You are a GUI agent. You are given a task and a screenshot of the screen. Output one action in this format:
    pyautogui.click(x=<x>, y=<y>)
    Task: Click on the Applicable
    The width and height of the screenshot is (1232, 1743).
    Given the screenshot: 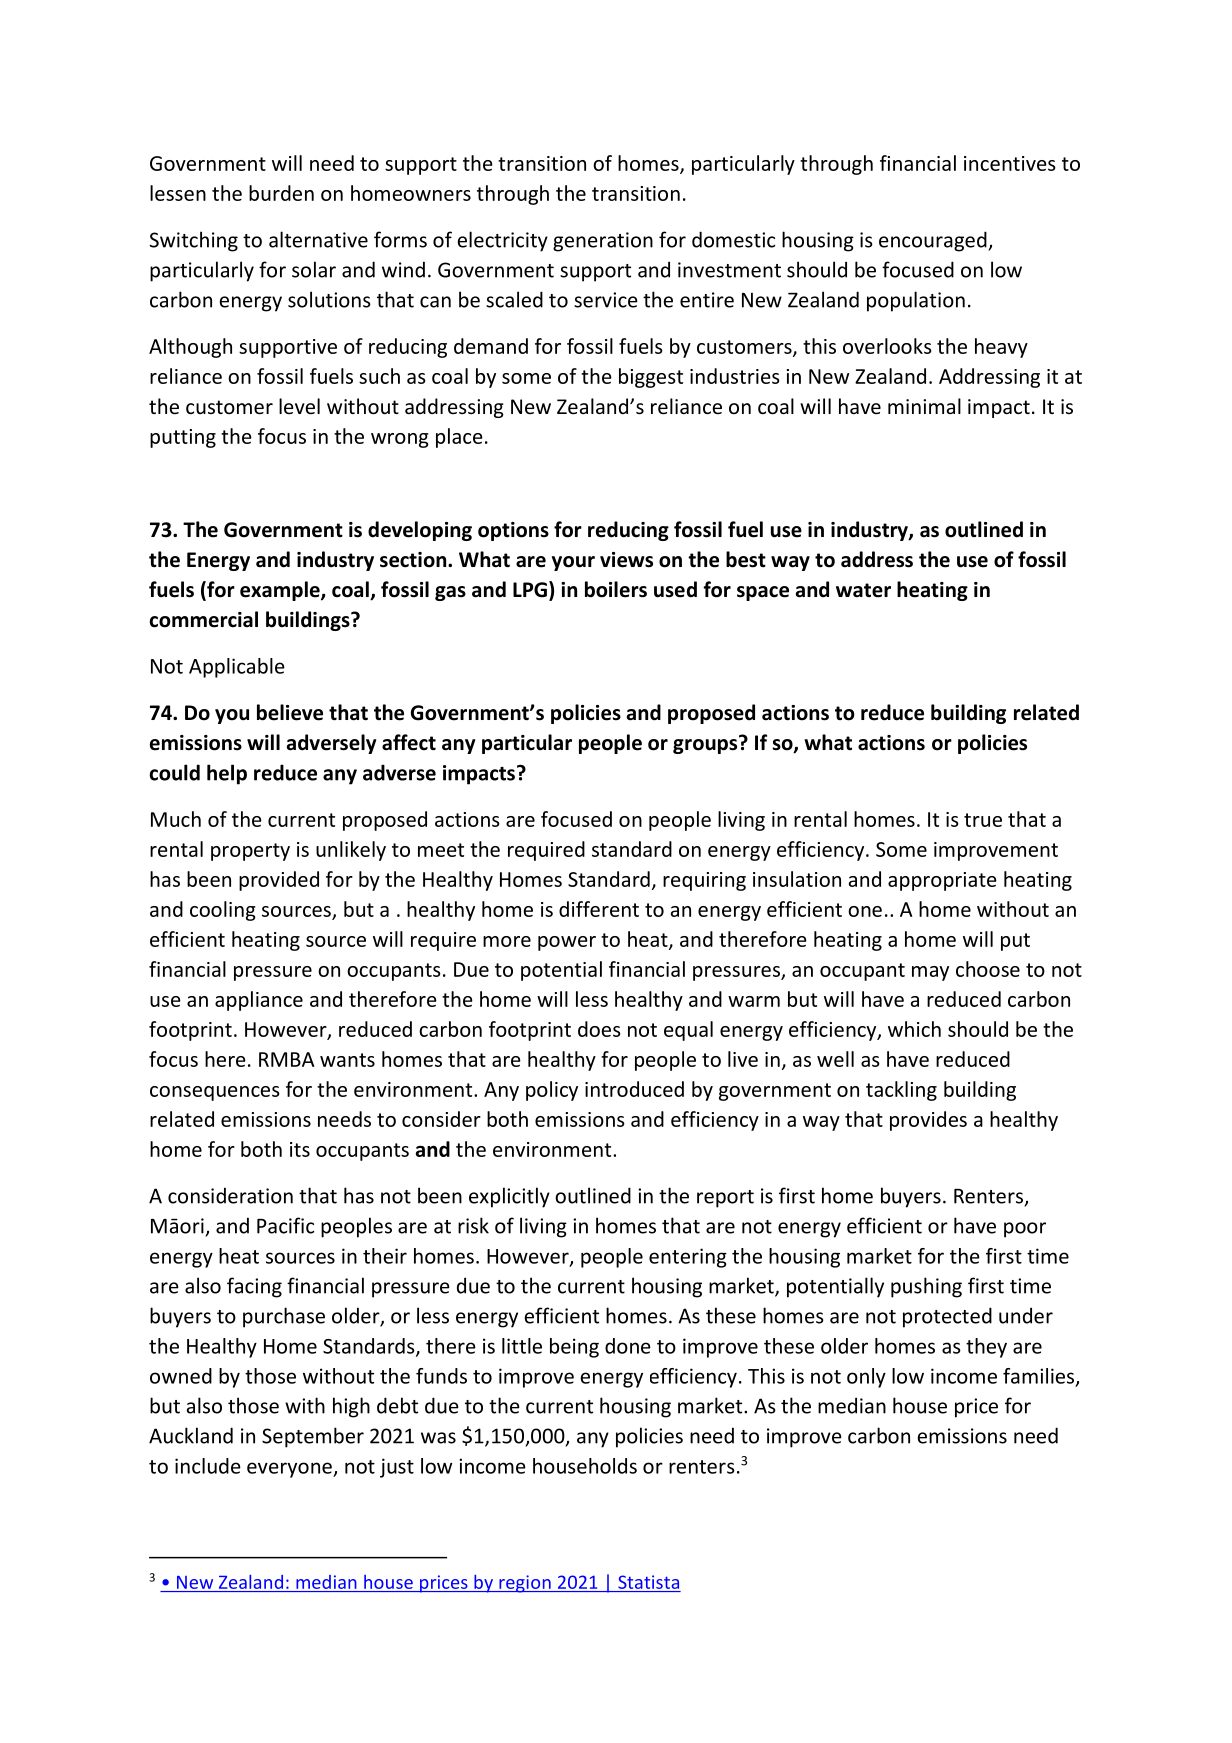 What is the action you would take?
    pyautogui.click(x=237, y=668)
